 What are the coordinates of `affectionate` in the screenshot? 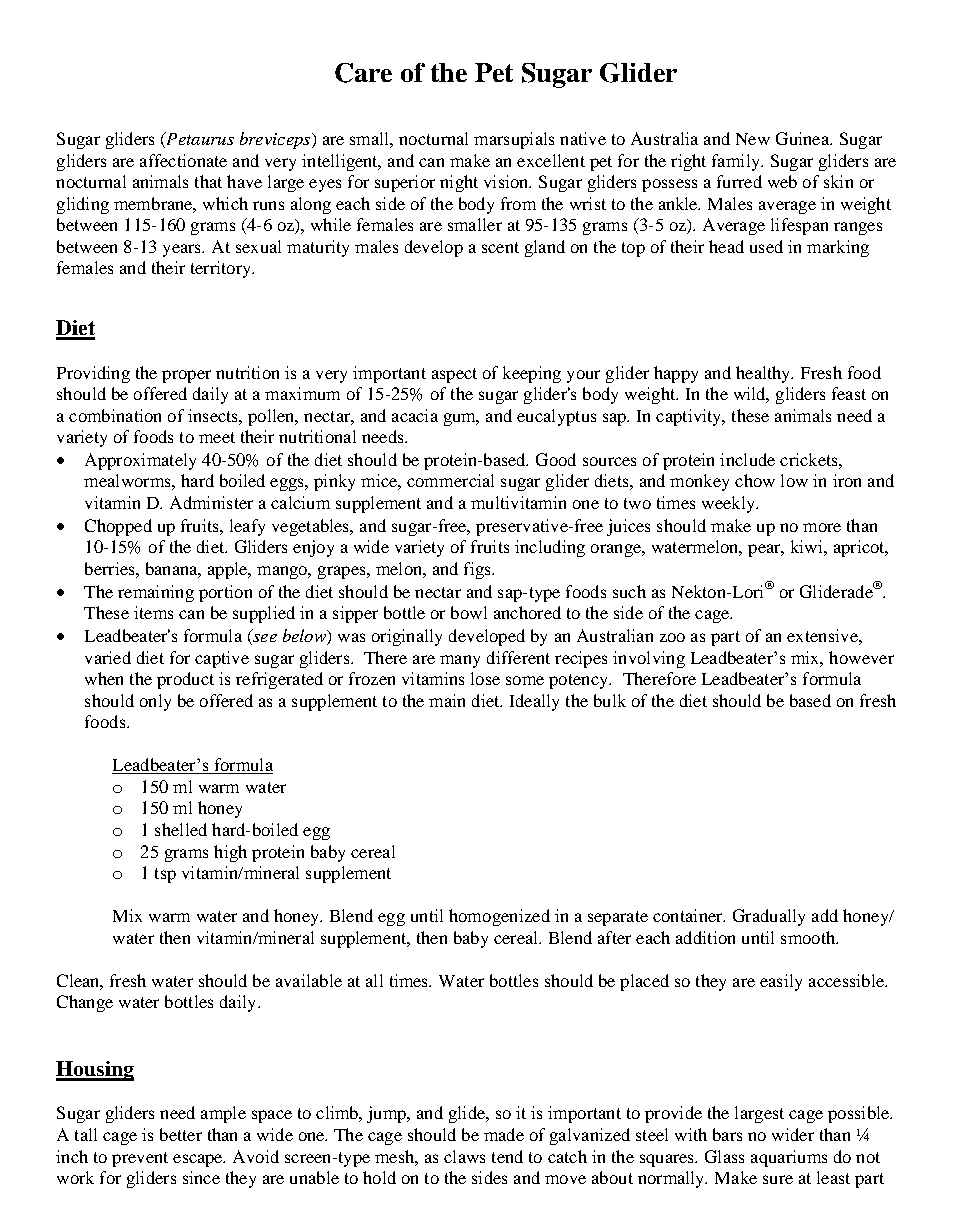 It's located at (183, 160).
